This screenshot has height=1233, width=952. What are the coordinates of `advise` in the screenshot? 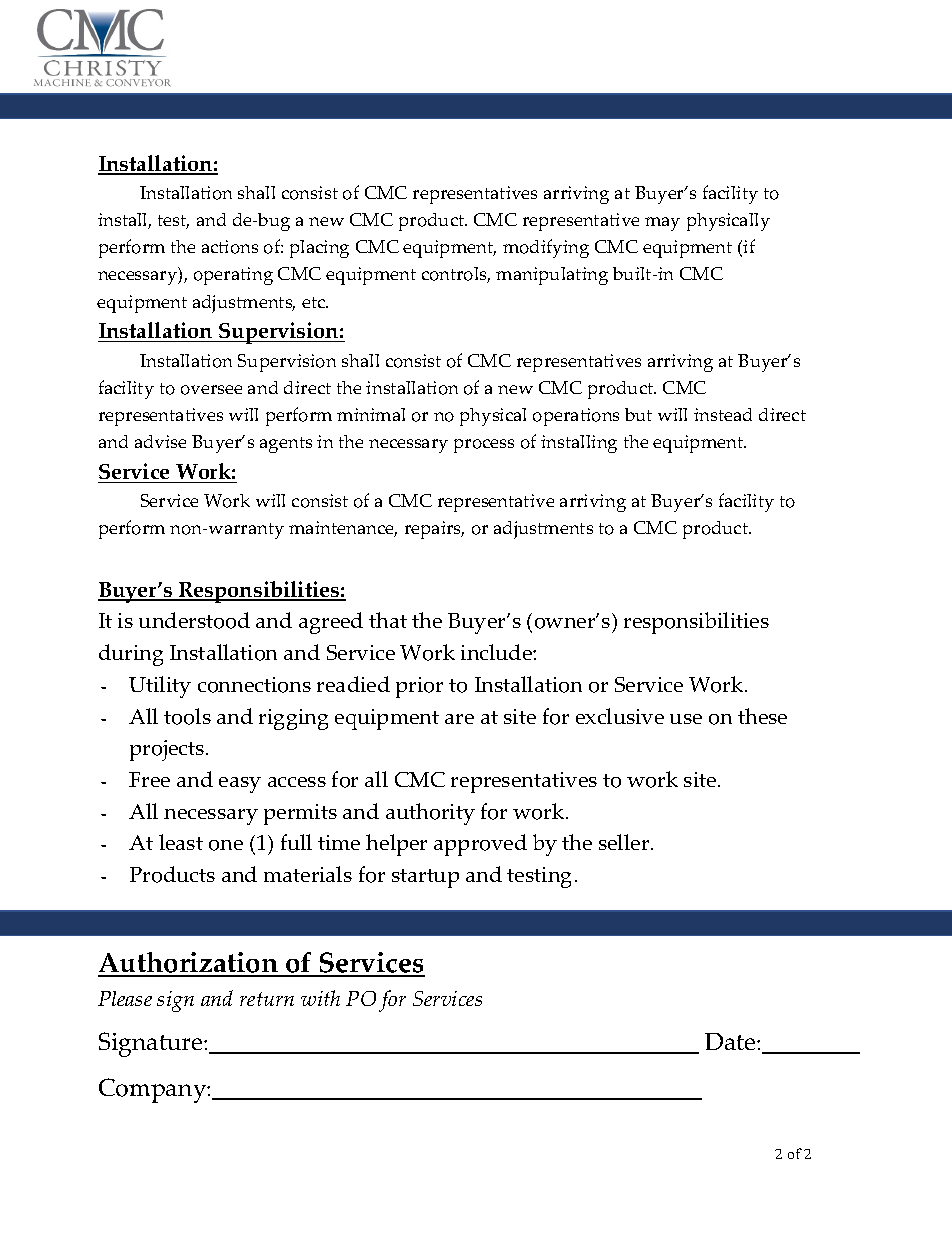 It's located at (160, 441).
